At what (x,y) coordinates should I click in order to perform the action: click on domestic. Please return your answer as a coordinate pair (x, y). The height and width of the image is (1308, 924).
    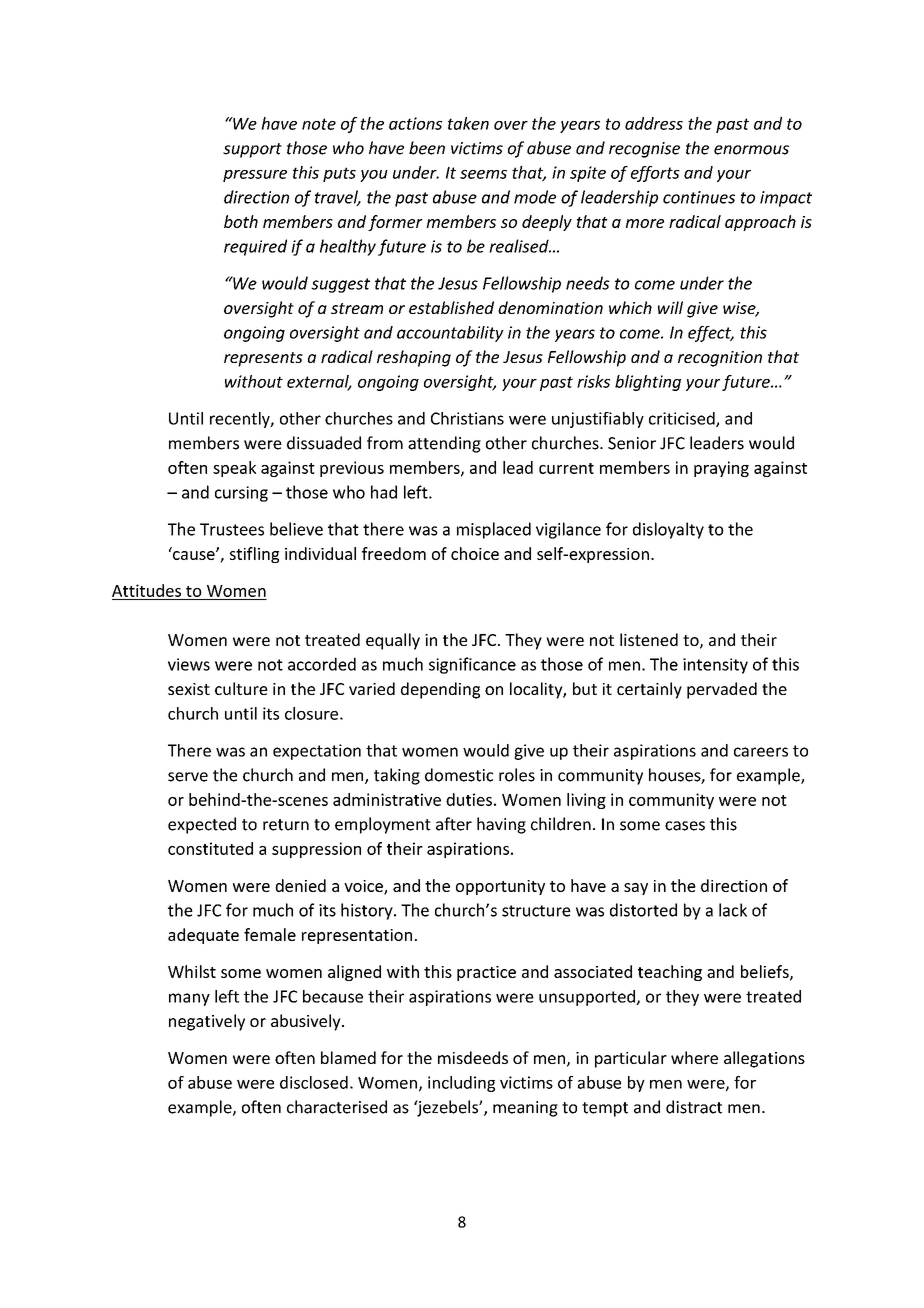
    Looking at the image, I should click on (459, 775).
